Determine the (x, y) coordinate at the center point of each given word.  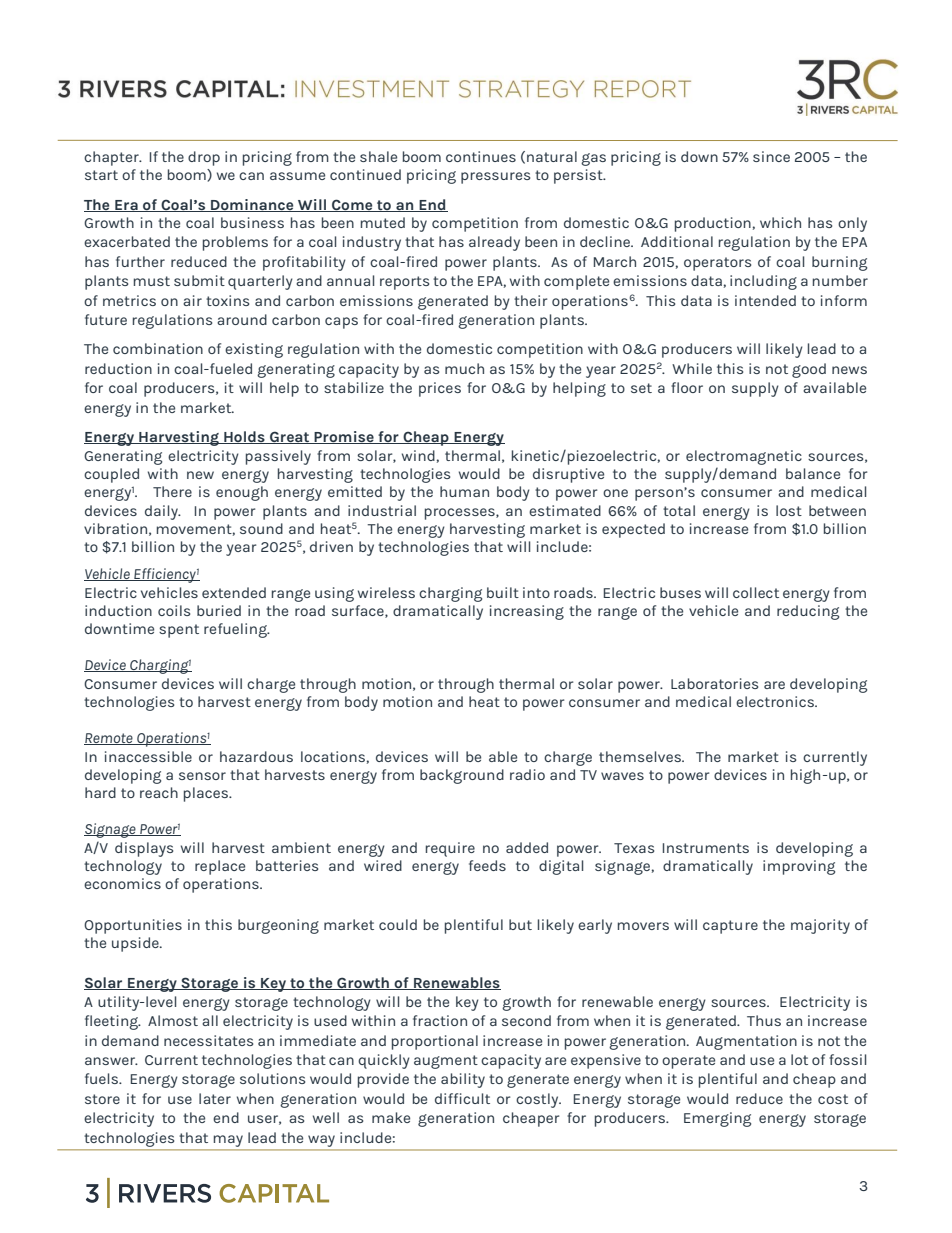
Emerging (717, 1119)
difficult (462, 1098)
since (771, 156)
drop (204, 158)
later (215, 1098)
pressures (495, 178)
